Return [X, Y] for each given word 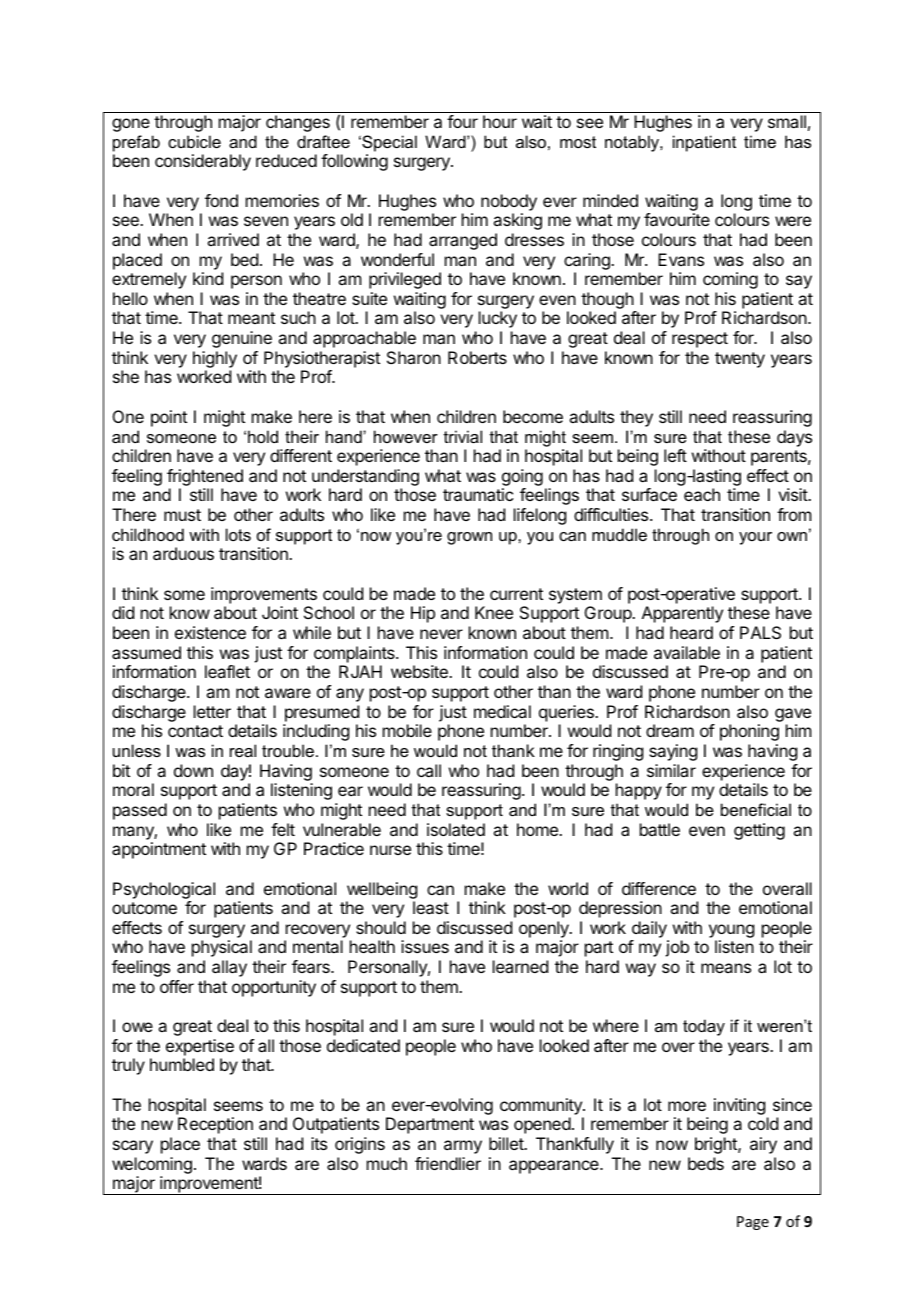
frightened [205, 479]
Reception [215, 1125]
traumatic [478, 494]
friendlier [448, 1163]
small [787, 121]
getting [759, 831]
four [462, 121]
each [702, 494]
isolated [456, 829]
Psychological [164, 890]
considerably [203, 162]
